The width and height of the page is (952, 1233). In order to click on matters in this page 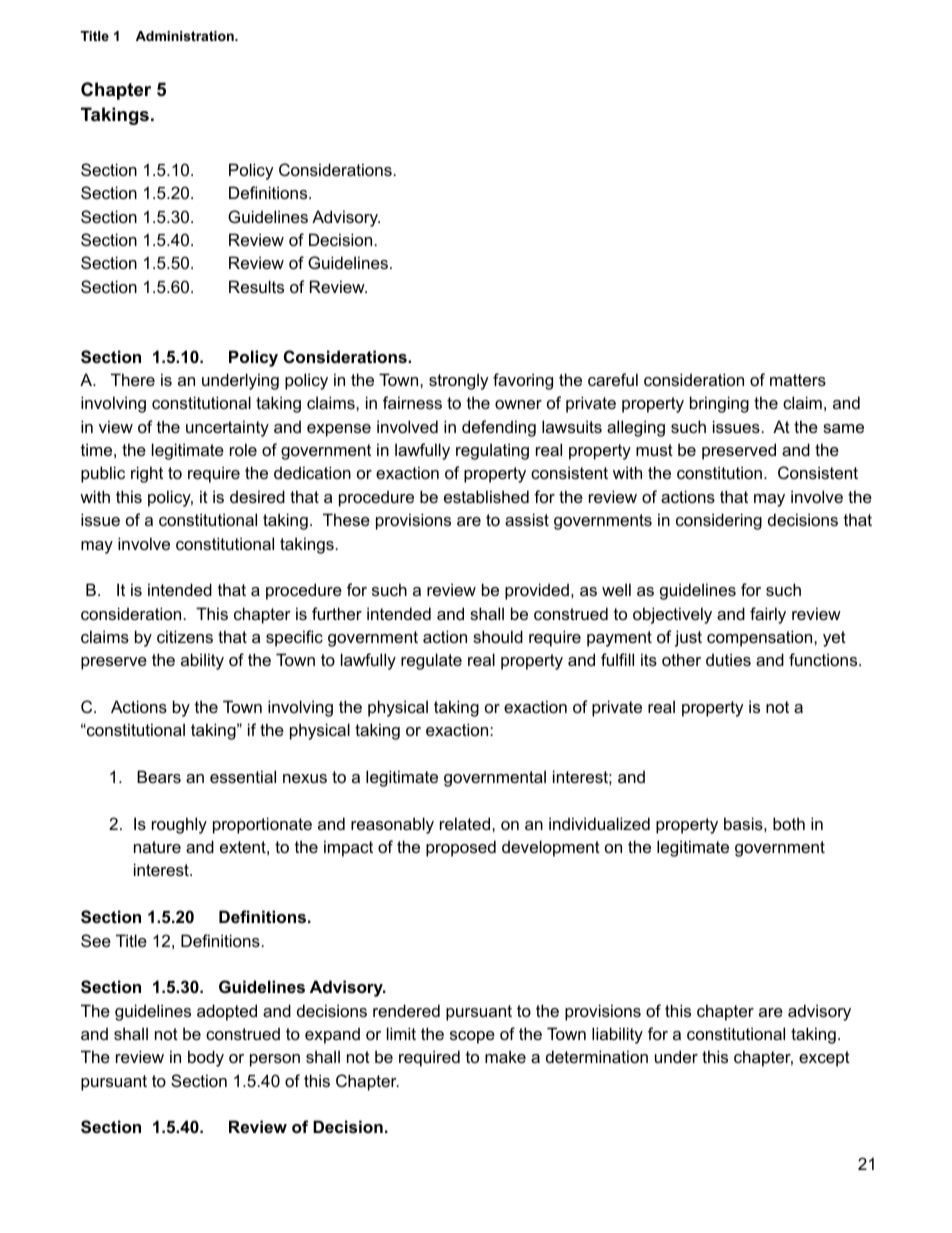, I will do `click(798, 380)`.
